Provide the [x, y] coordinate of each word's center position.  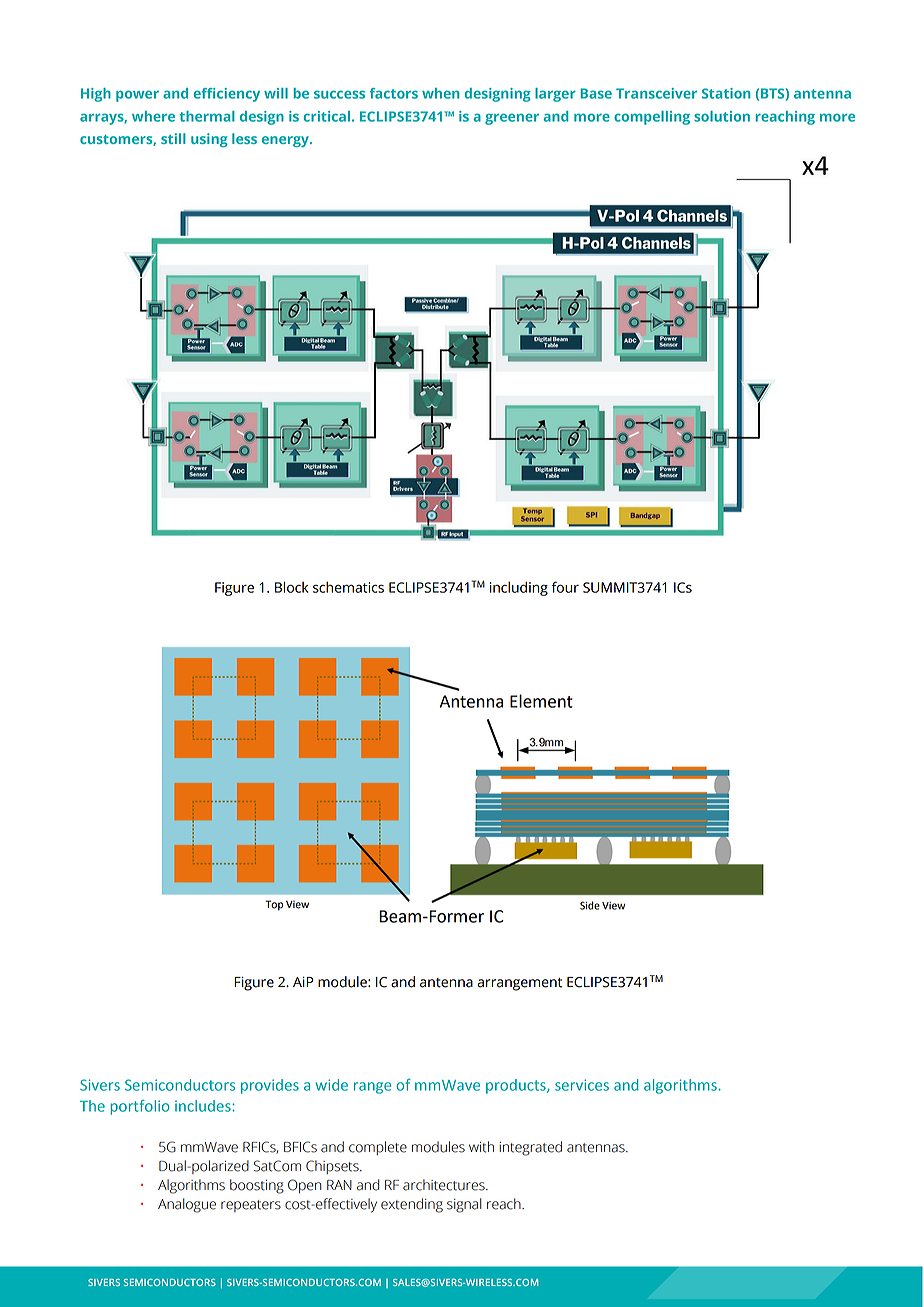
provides [270, 1086]
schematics [348, 587]
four [565, 587]
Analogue [187, 1205]
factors [394, 93]
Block [291, 587]
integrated [530, 1148]
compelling [652, 118]
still [173, 138]
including [519, 588]
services [582, 1085]
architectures [445, 1185]
